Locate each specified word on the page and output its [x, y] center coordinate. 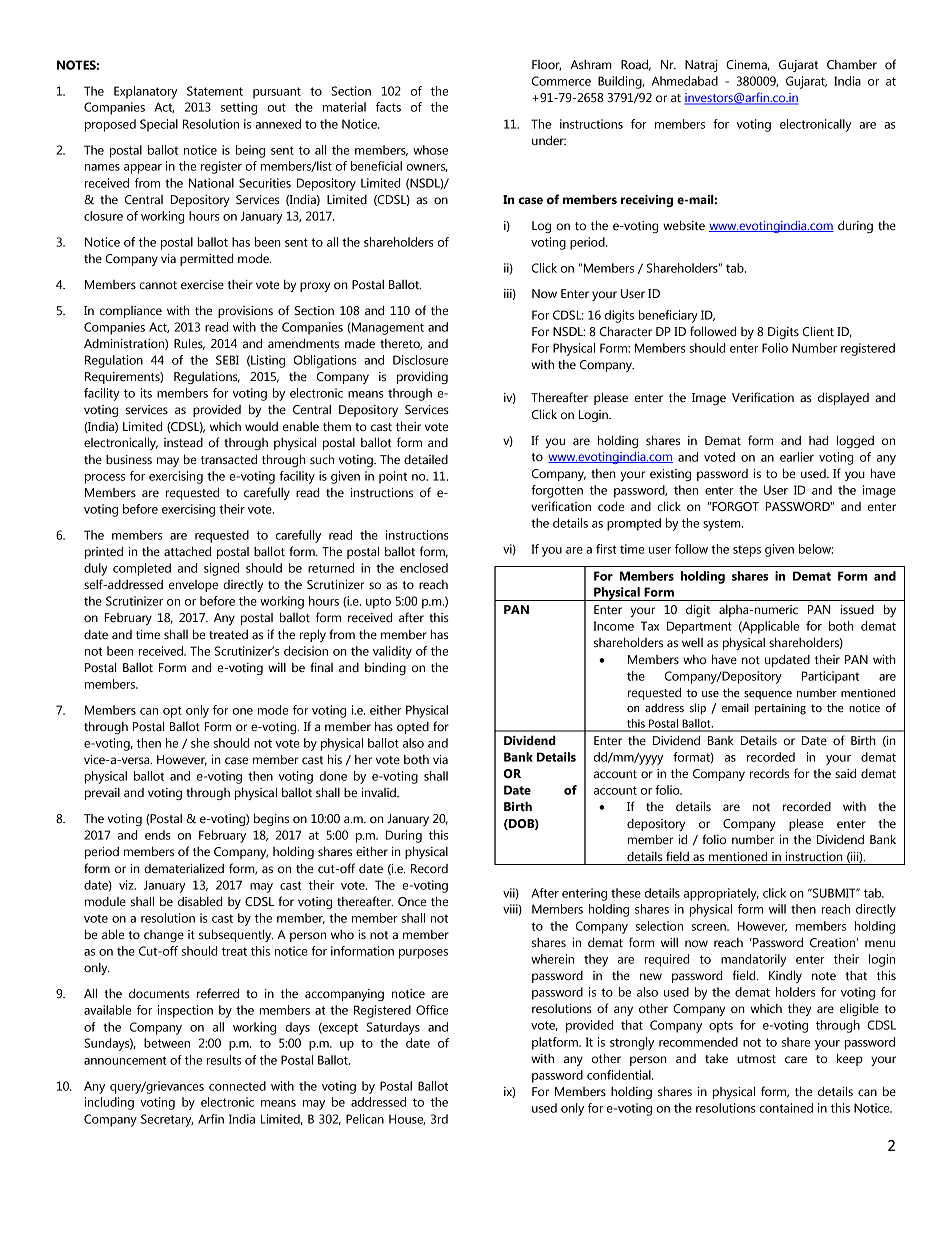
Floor [546, 65]
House [407, 1119]
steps [747, 551]
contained [786, 1108]
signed [221, 569]
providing [422, 378]
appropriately [721, 894]
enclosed [424, 568]
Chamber [852, 65]
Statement [215, 91]
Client [818, 332]
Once [412, 902]
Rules [189, 344]
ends [158, 835]
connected [237, 1086]
